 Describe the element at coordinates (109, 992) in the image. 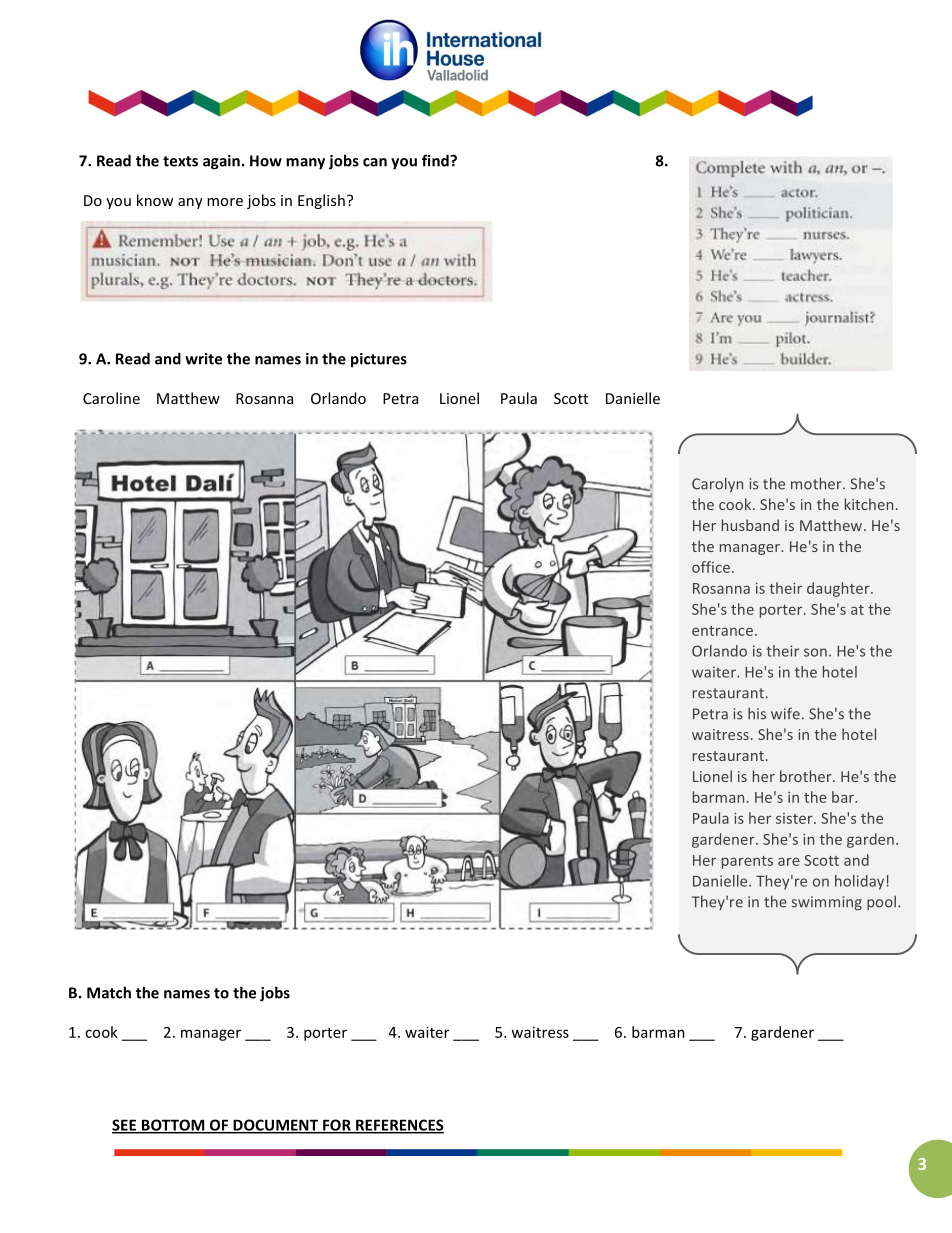

I see `Match` at that location.
